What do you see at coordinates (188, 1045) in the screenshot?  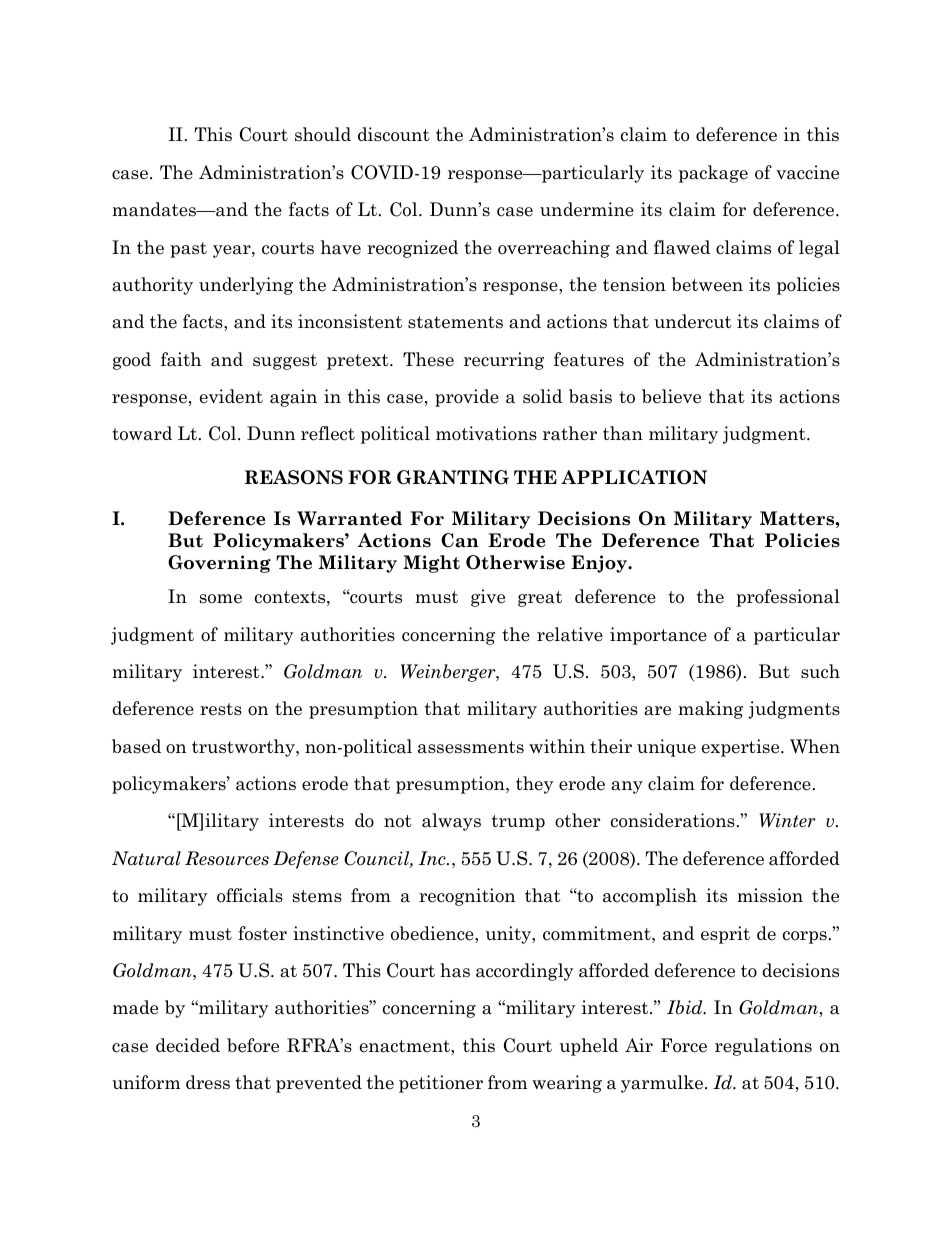 I see `decided` at bounding box center [188, 1045].
